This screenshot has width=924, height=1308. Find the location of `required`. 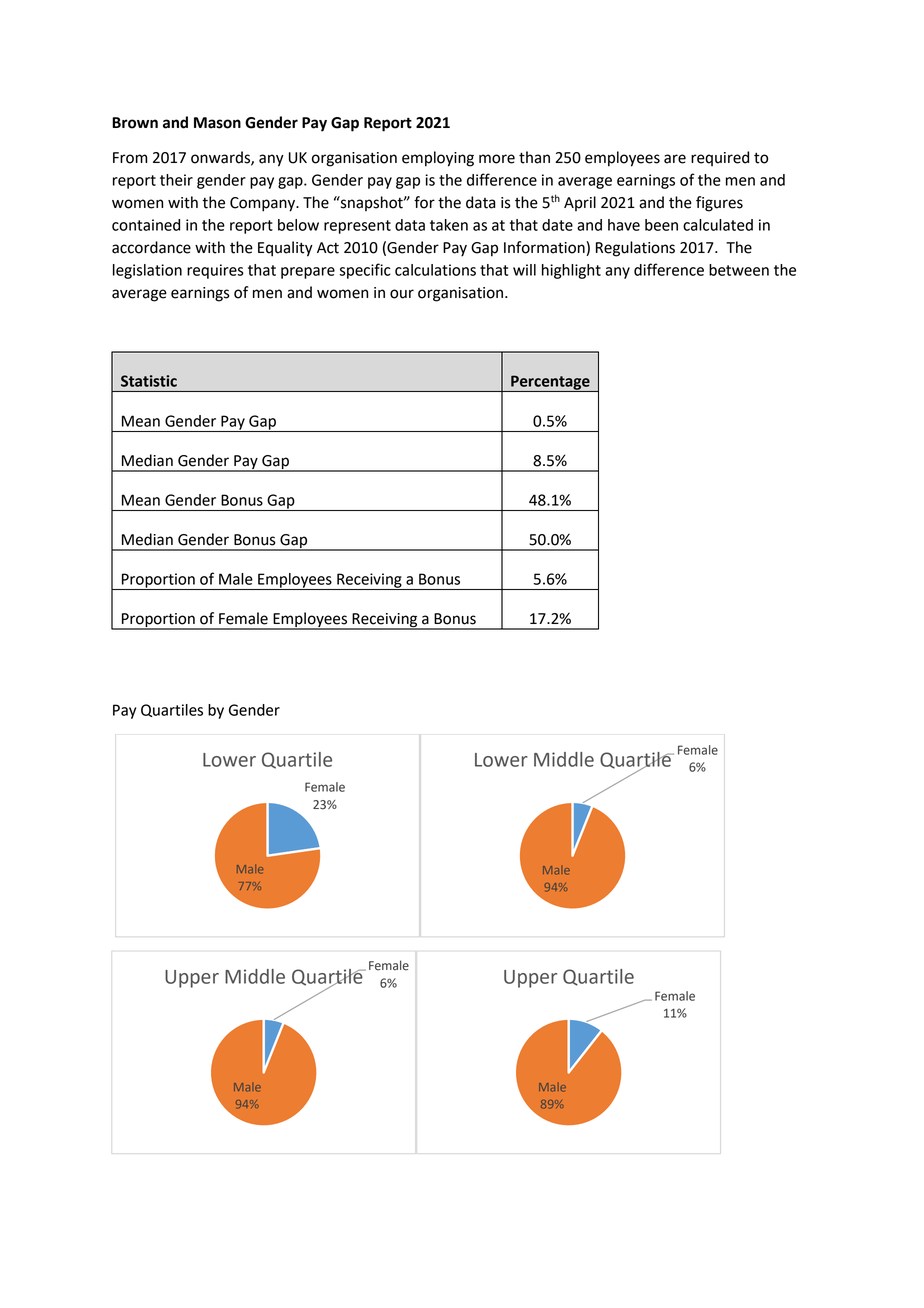

required is located at coordinates (720, 158).
